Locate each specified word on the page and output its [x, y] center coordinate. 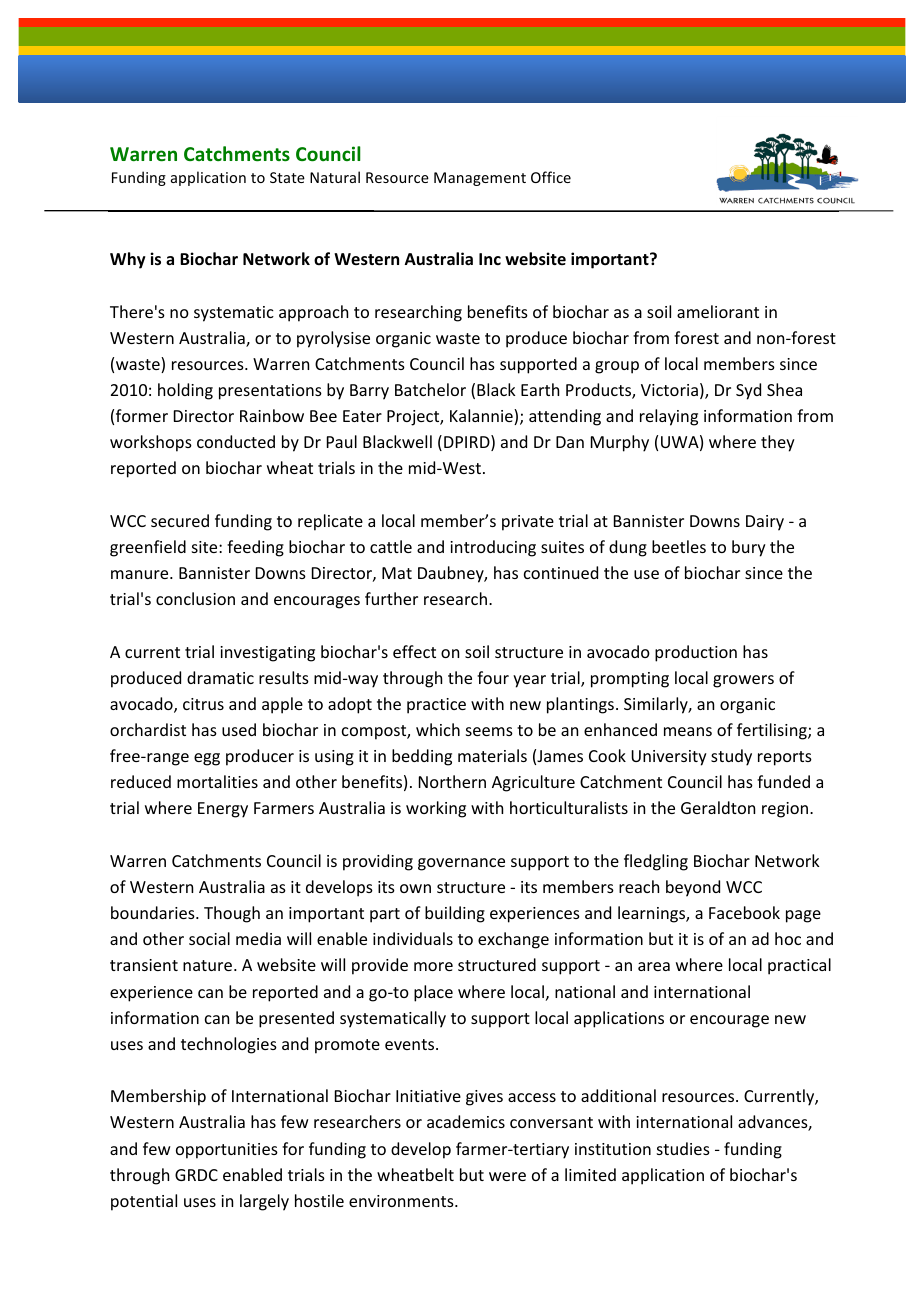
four [493, 677]
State [287, 177]
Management [480, 179]
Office [551, 177]
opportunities [227, 1151]
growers [743, 681]
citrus [203, 704]
